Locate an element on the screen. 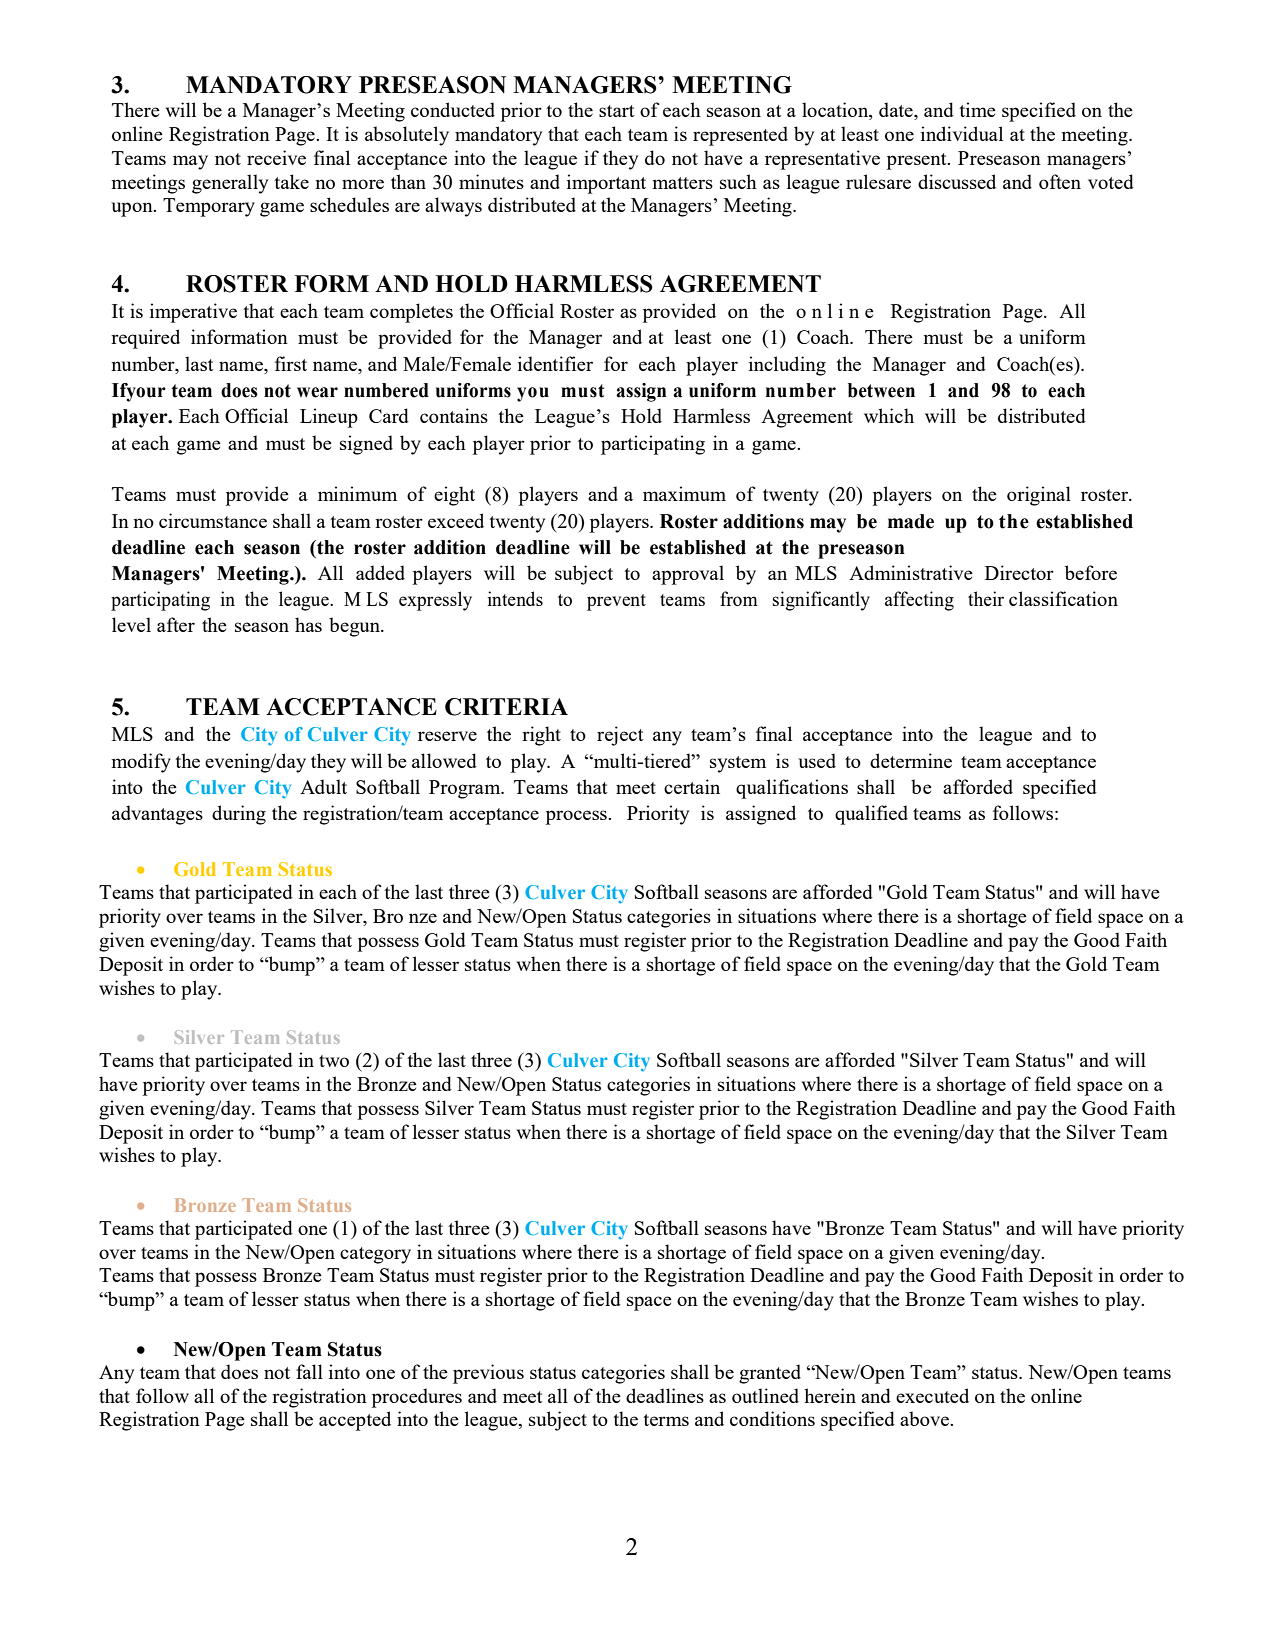 The image size is (1264, 1635). fall is located at coordinates (309, 1371).
